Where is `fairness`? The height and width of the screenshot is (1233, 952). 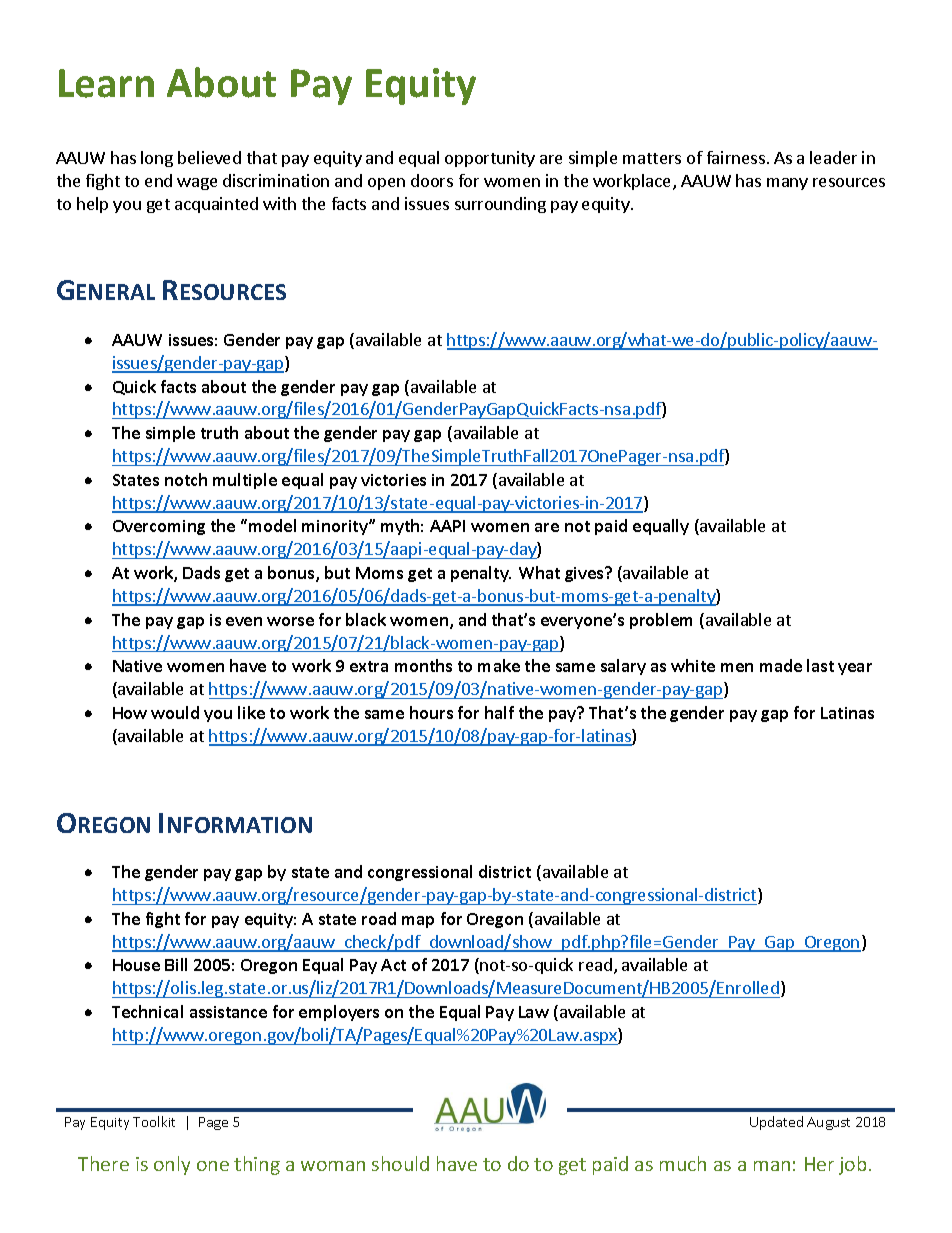 fairness is located at coordinates (736, 157).
